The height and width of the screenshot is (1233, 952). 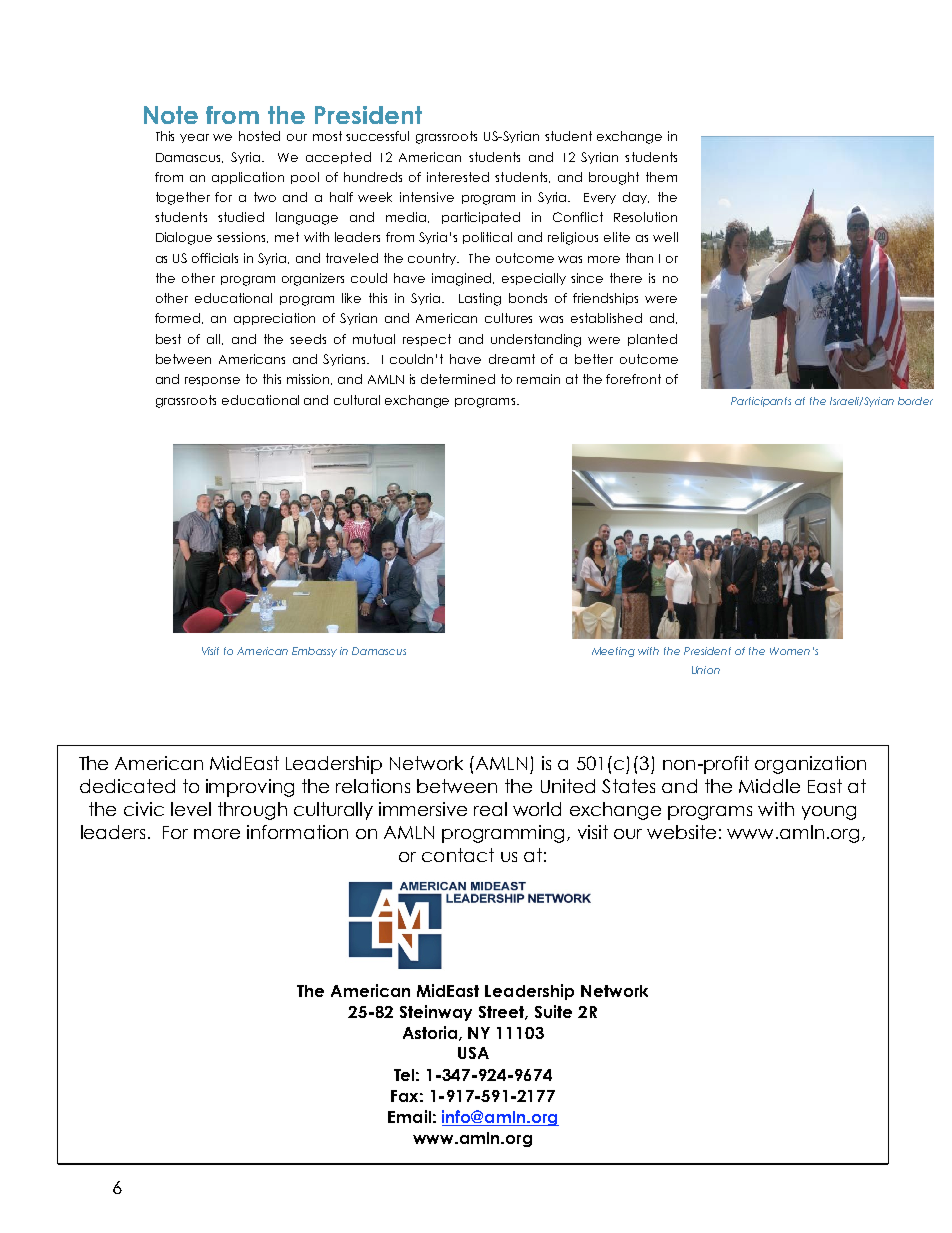 I want to click on interested, so click(x=458, y=177).
